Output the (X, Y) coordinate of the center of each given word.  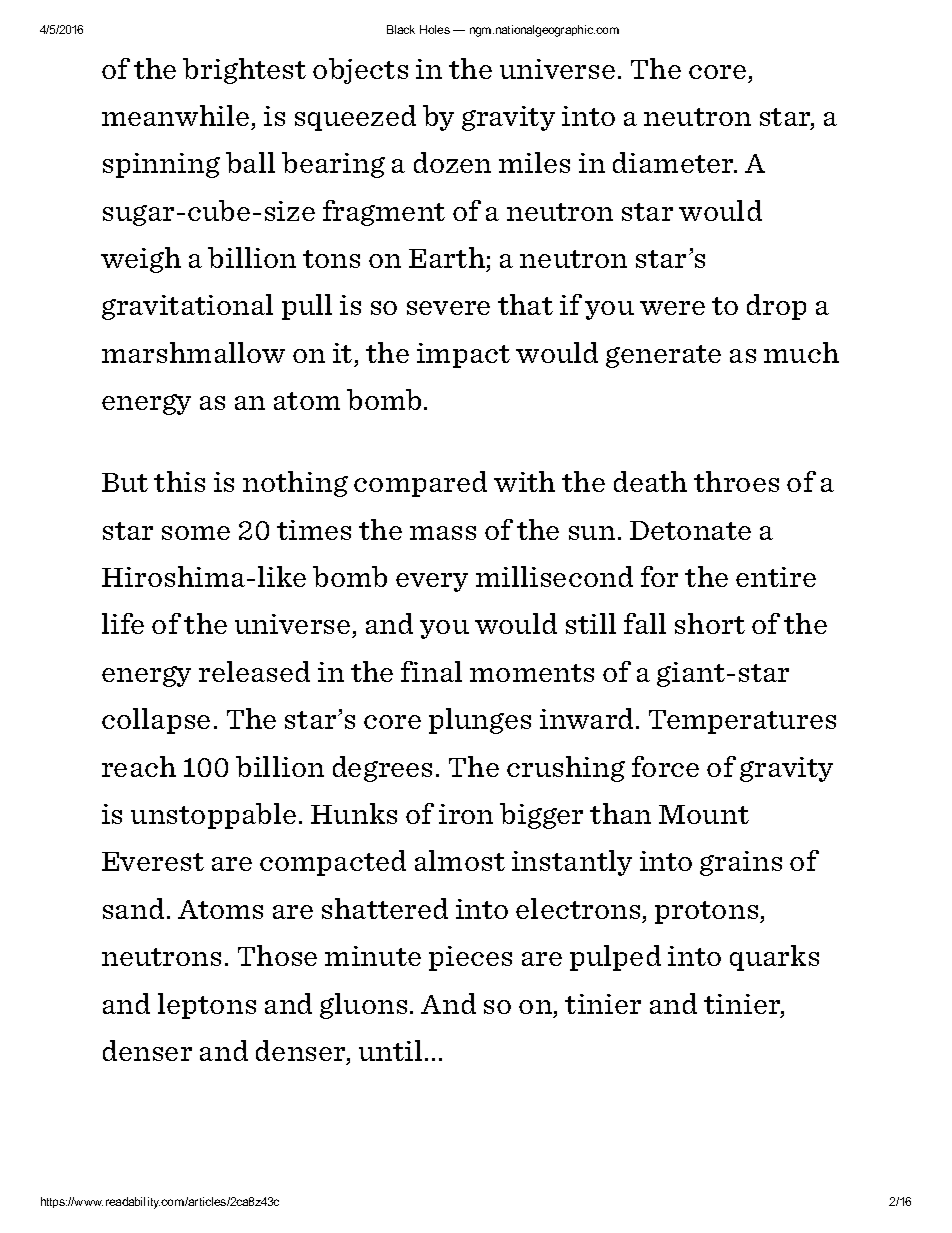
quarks (774, 958)
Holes (435, 29)
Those (277, 955)
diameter (674, 162)
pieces (470, 958)
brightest (244, 71)
